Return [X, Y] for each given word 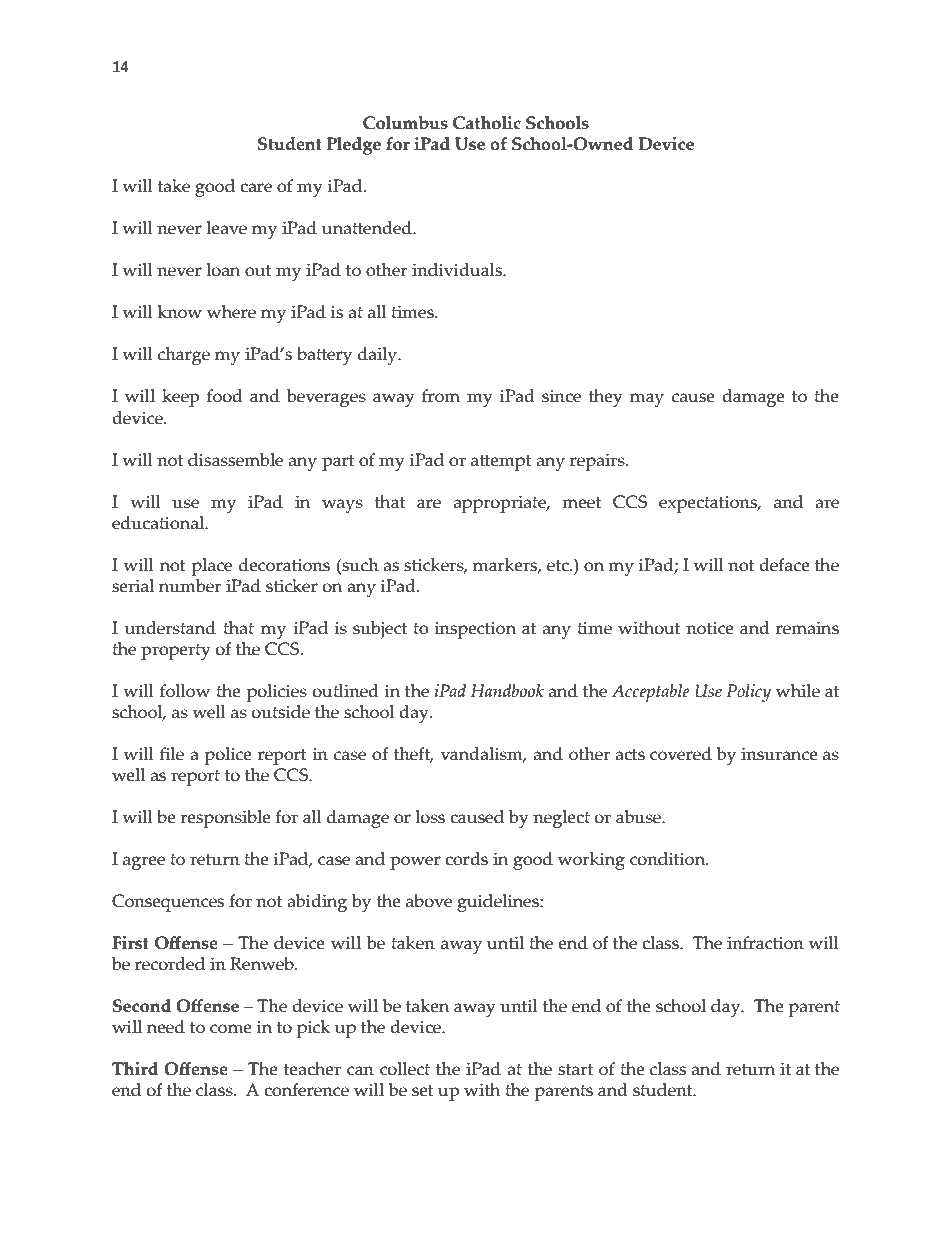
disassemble [235, 460]
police [228, 756]
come [231, 1029]
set [423, 1091]
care [256, 188]
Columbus [405, 123]
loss [430, 817]
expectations [709, 504]
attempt [501, 463]
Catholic [487, 123]
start [575, 1070]
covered [681, 754]
